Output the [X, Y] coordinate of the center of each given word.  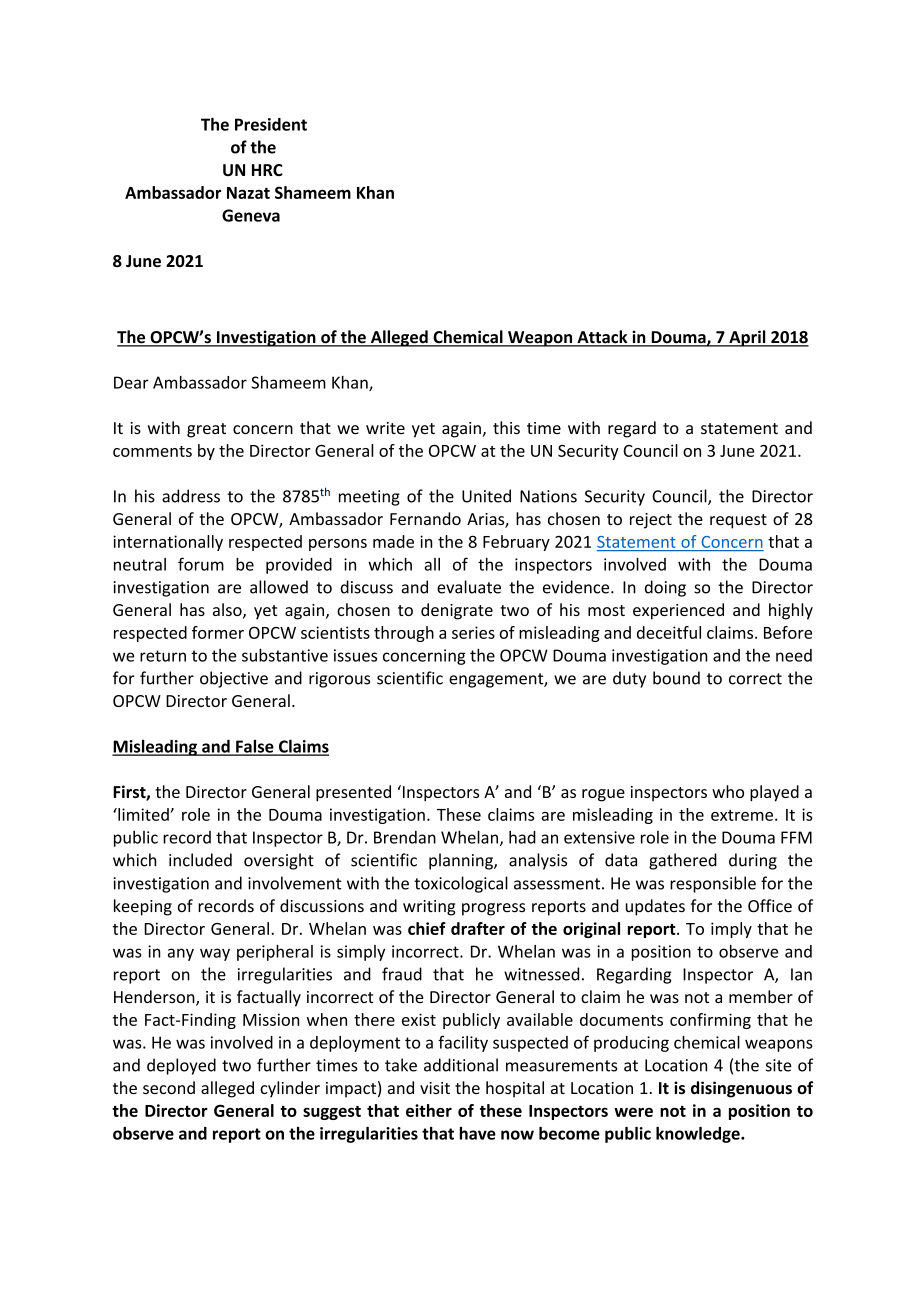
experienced [678, 611]
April [747, 338]
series [473, 632]
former [218, 632]
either [429, 1110]
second [169, 1087]
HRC [267, 170]
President [271, 124]
